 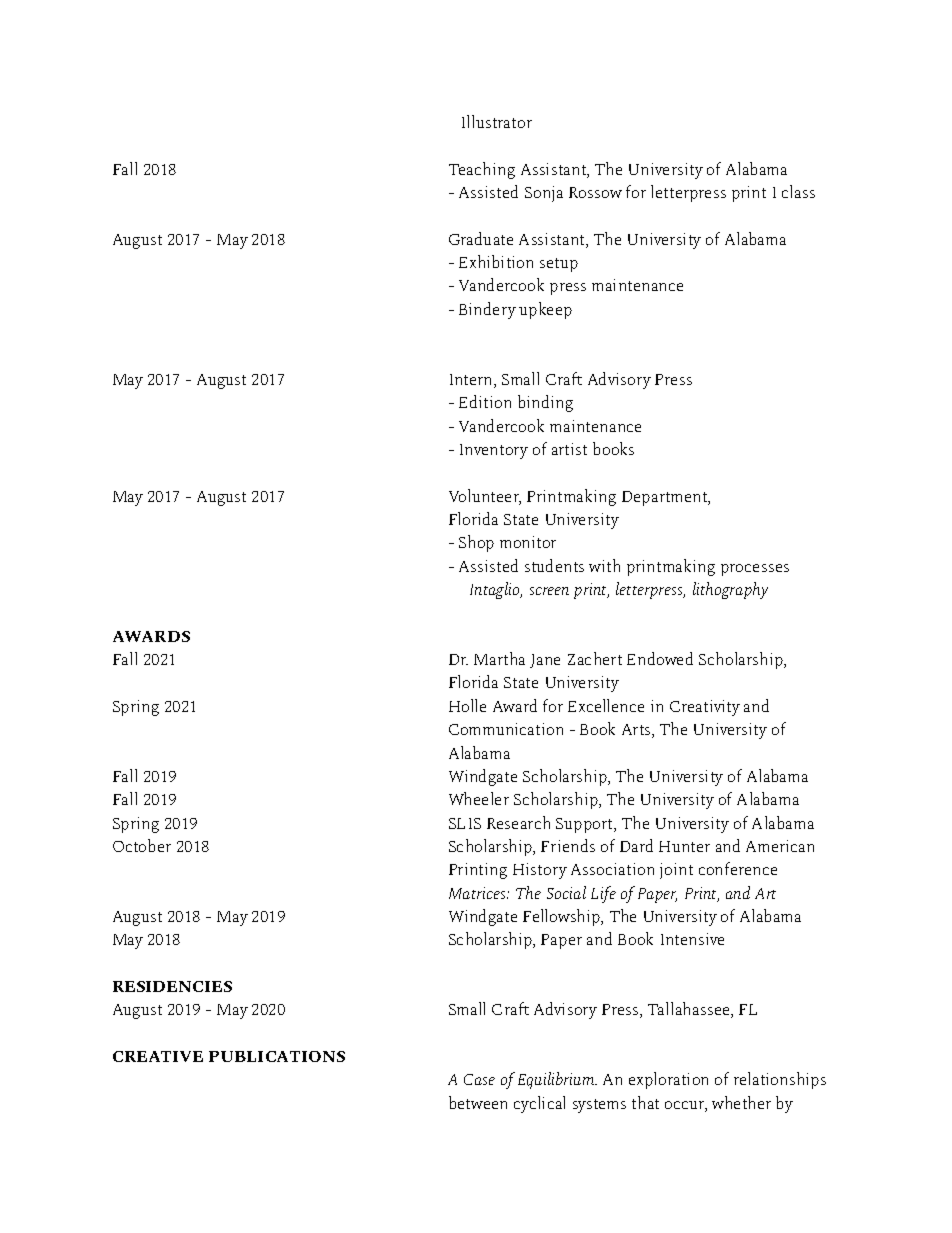 What do you see at coordinates (730, 590) in the screenshot?
I see `lithography` at bounding box center [730, 590].
